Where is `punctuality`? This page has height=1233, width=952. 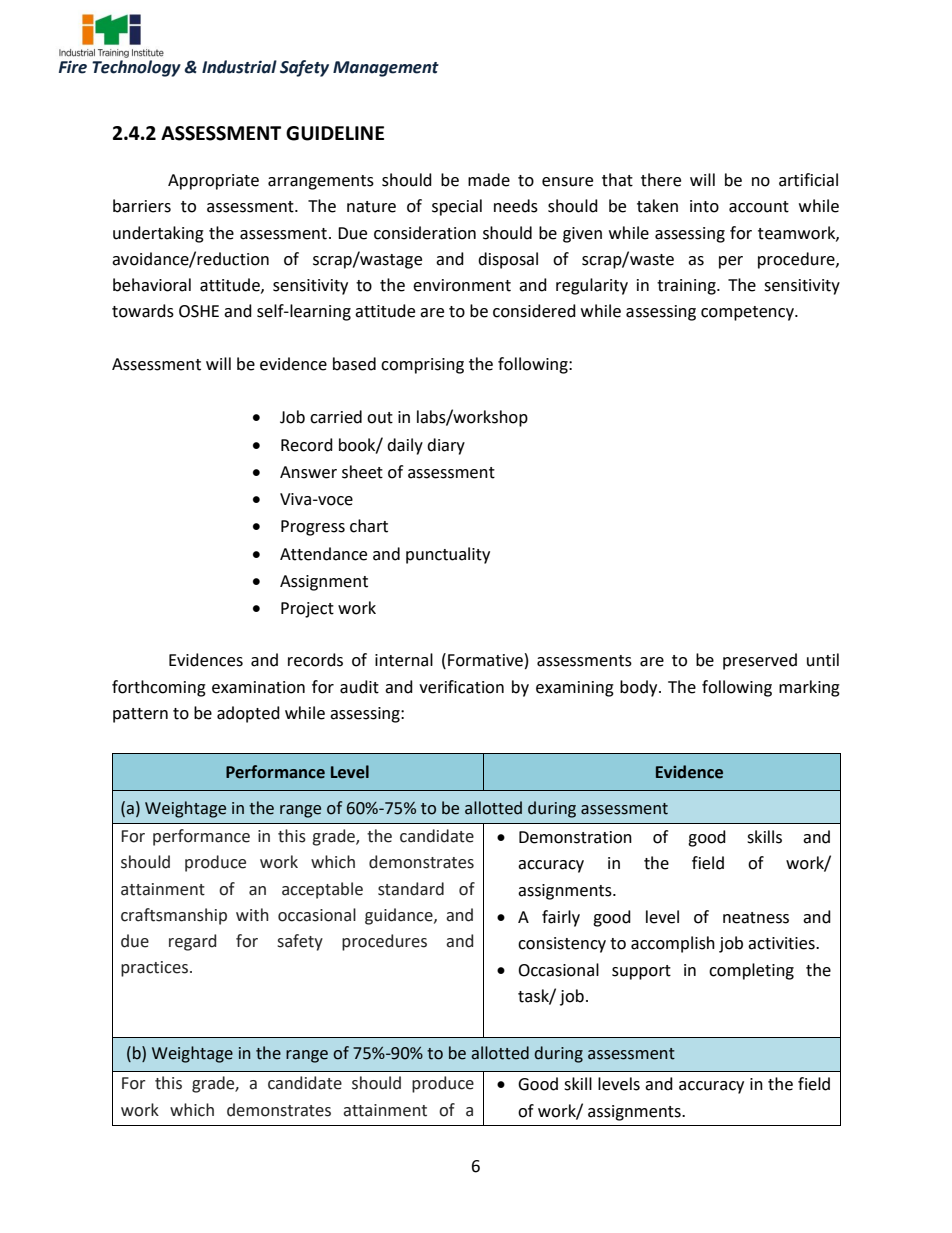 punctuality is located at coordinates (448, 555).
